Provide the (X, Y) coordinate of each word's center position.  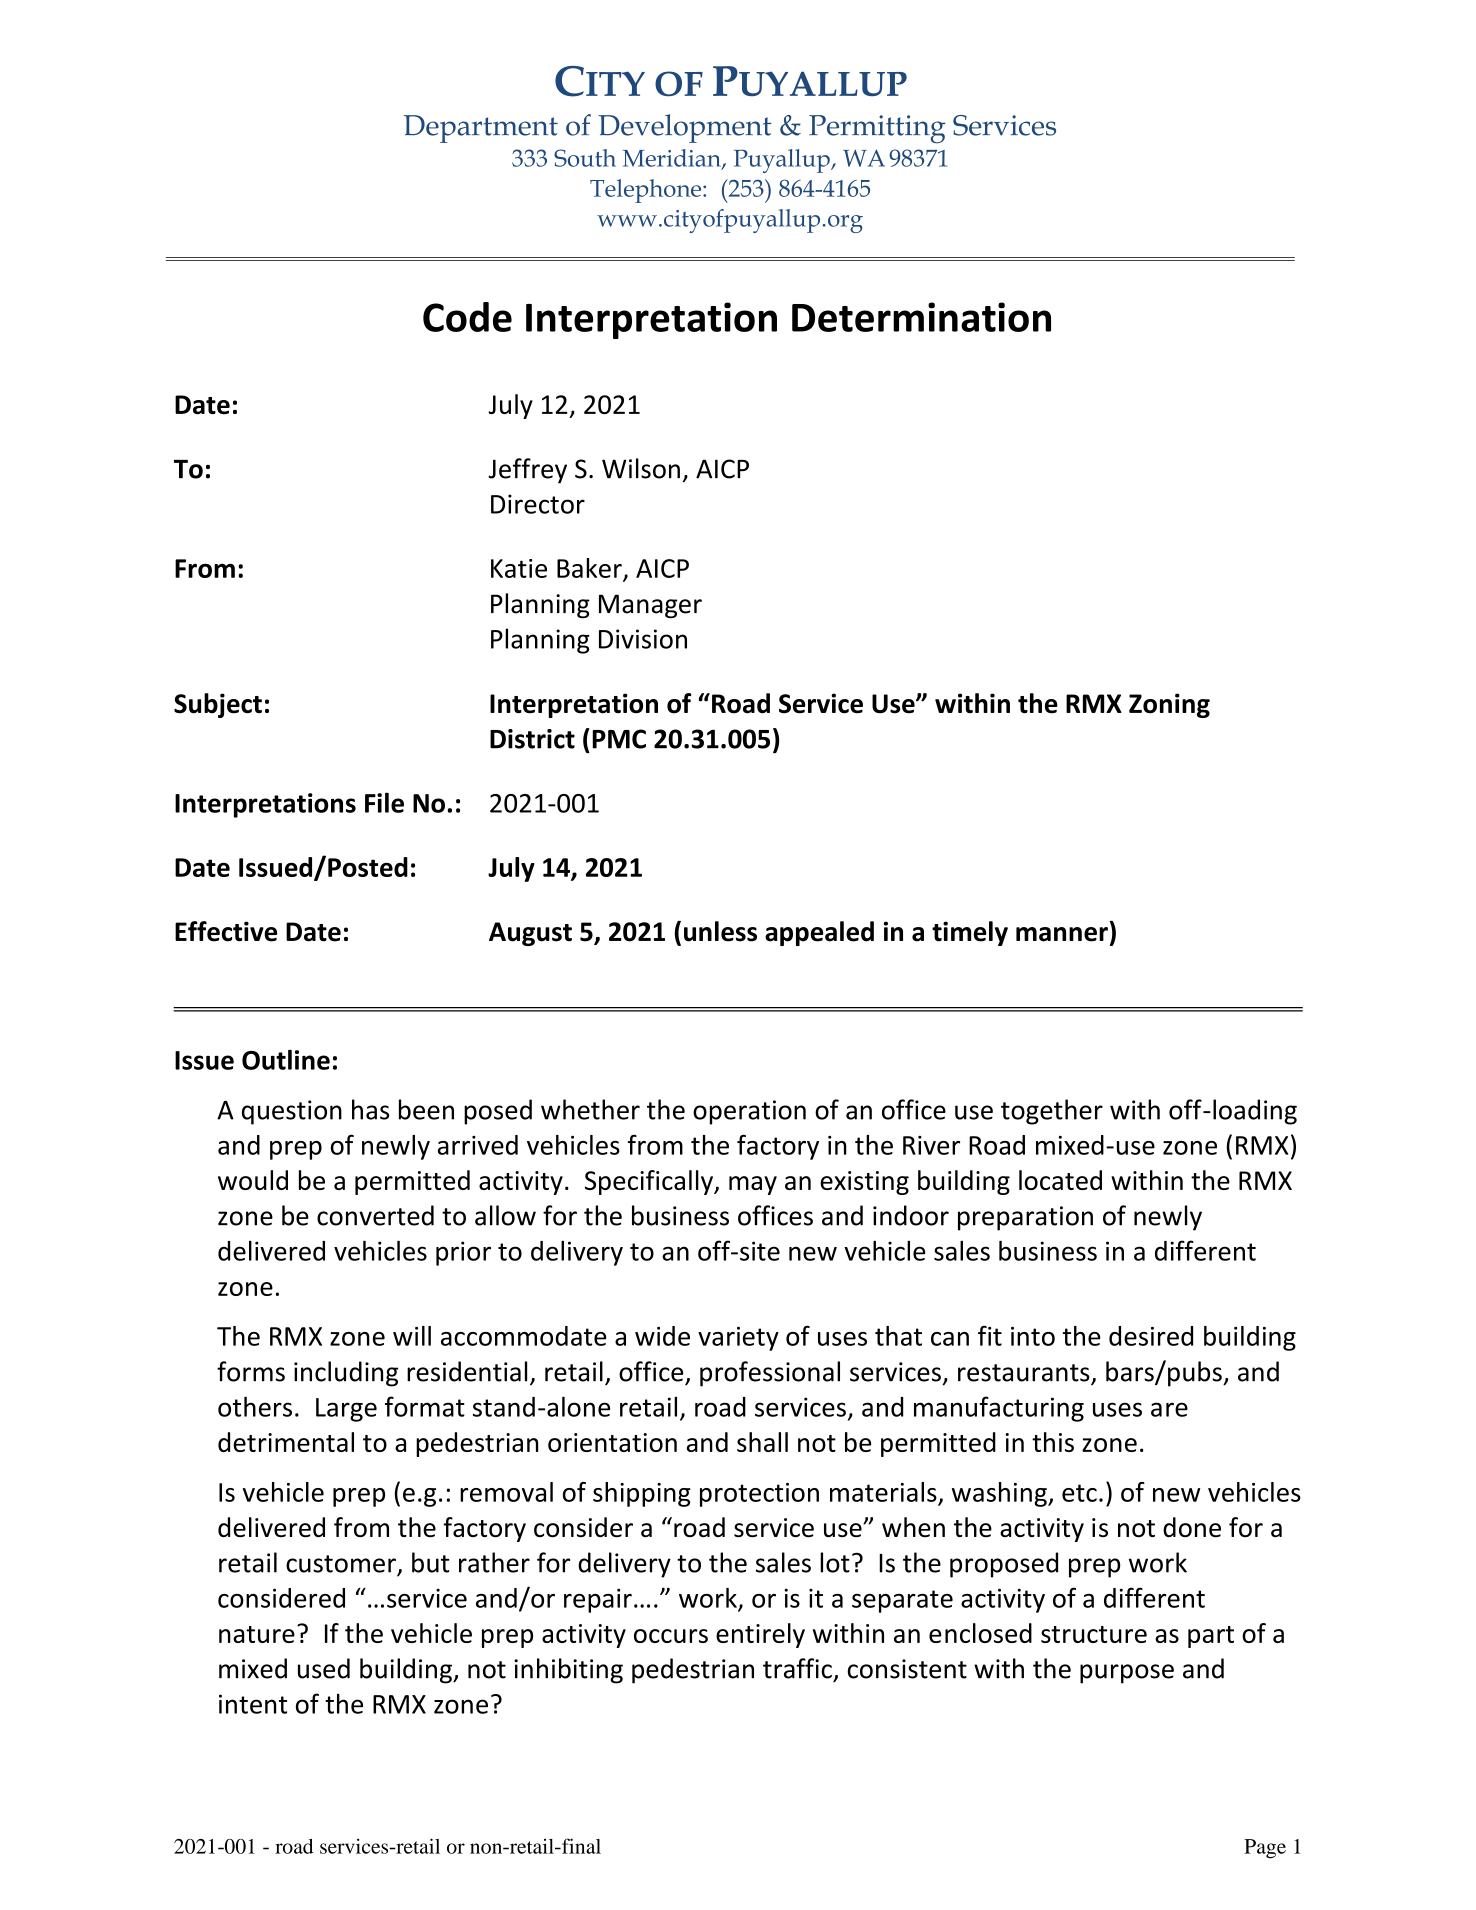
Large (346, 1410)
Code (467, 317)
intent (253, 1704)
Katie (519, 568)
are (1169, 1409)
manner (1062, 934)
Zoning (1169, 705)
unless (720, 931)
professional (770, 1374)
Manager (650, 606)
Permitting (877, 129)
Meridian (673, 159)
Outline (286, 1060)
